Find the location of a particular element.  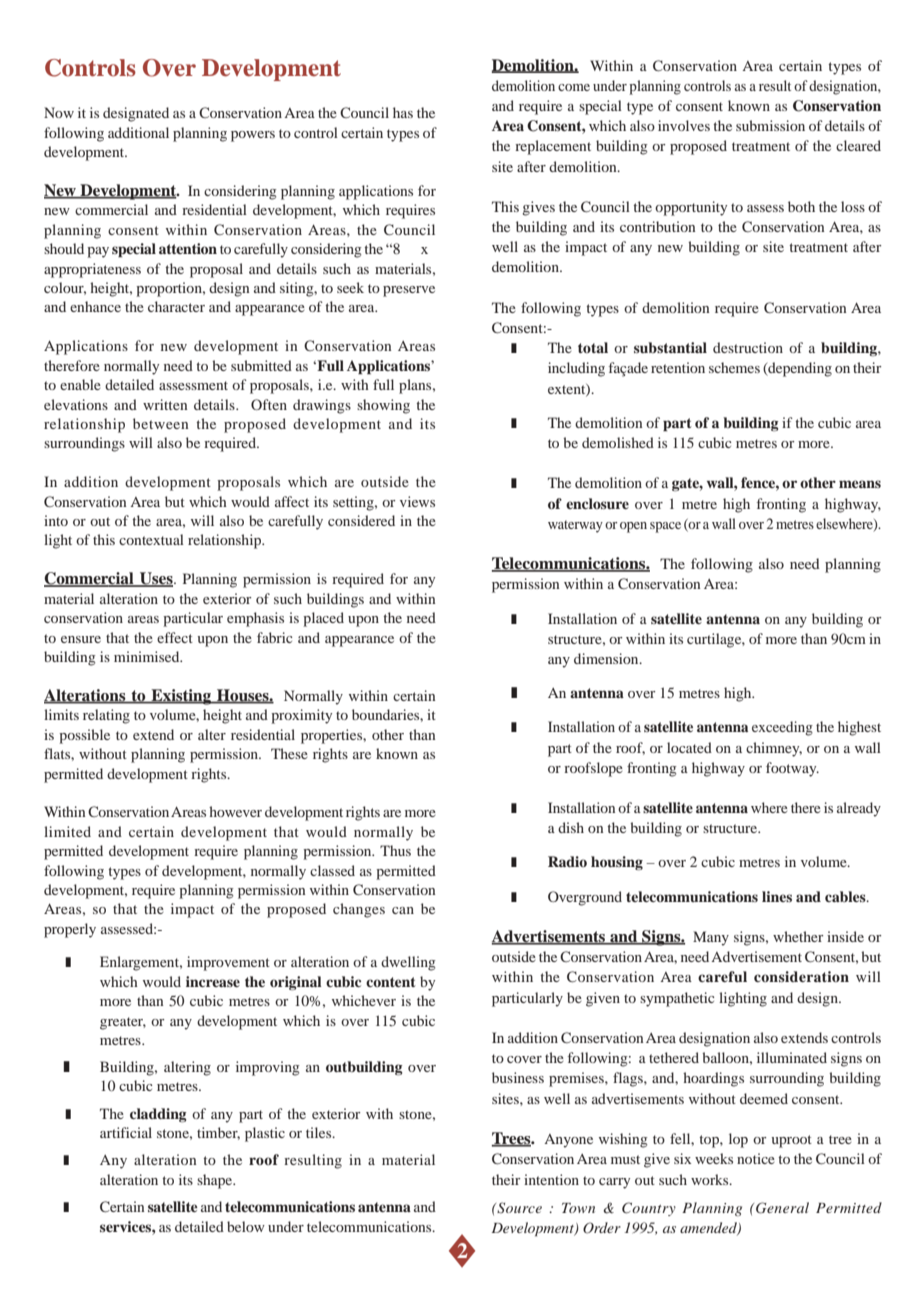

General is located at coordinates (782, 1208).
